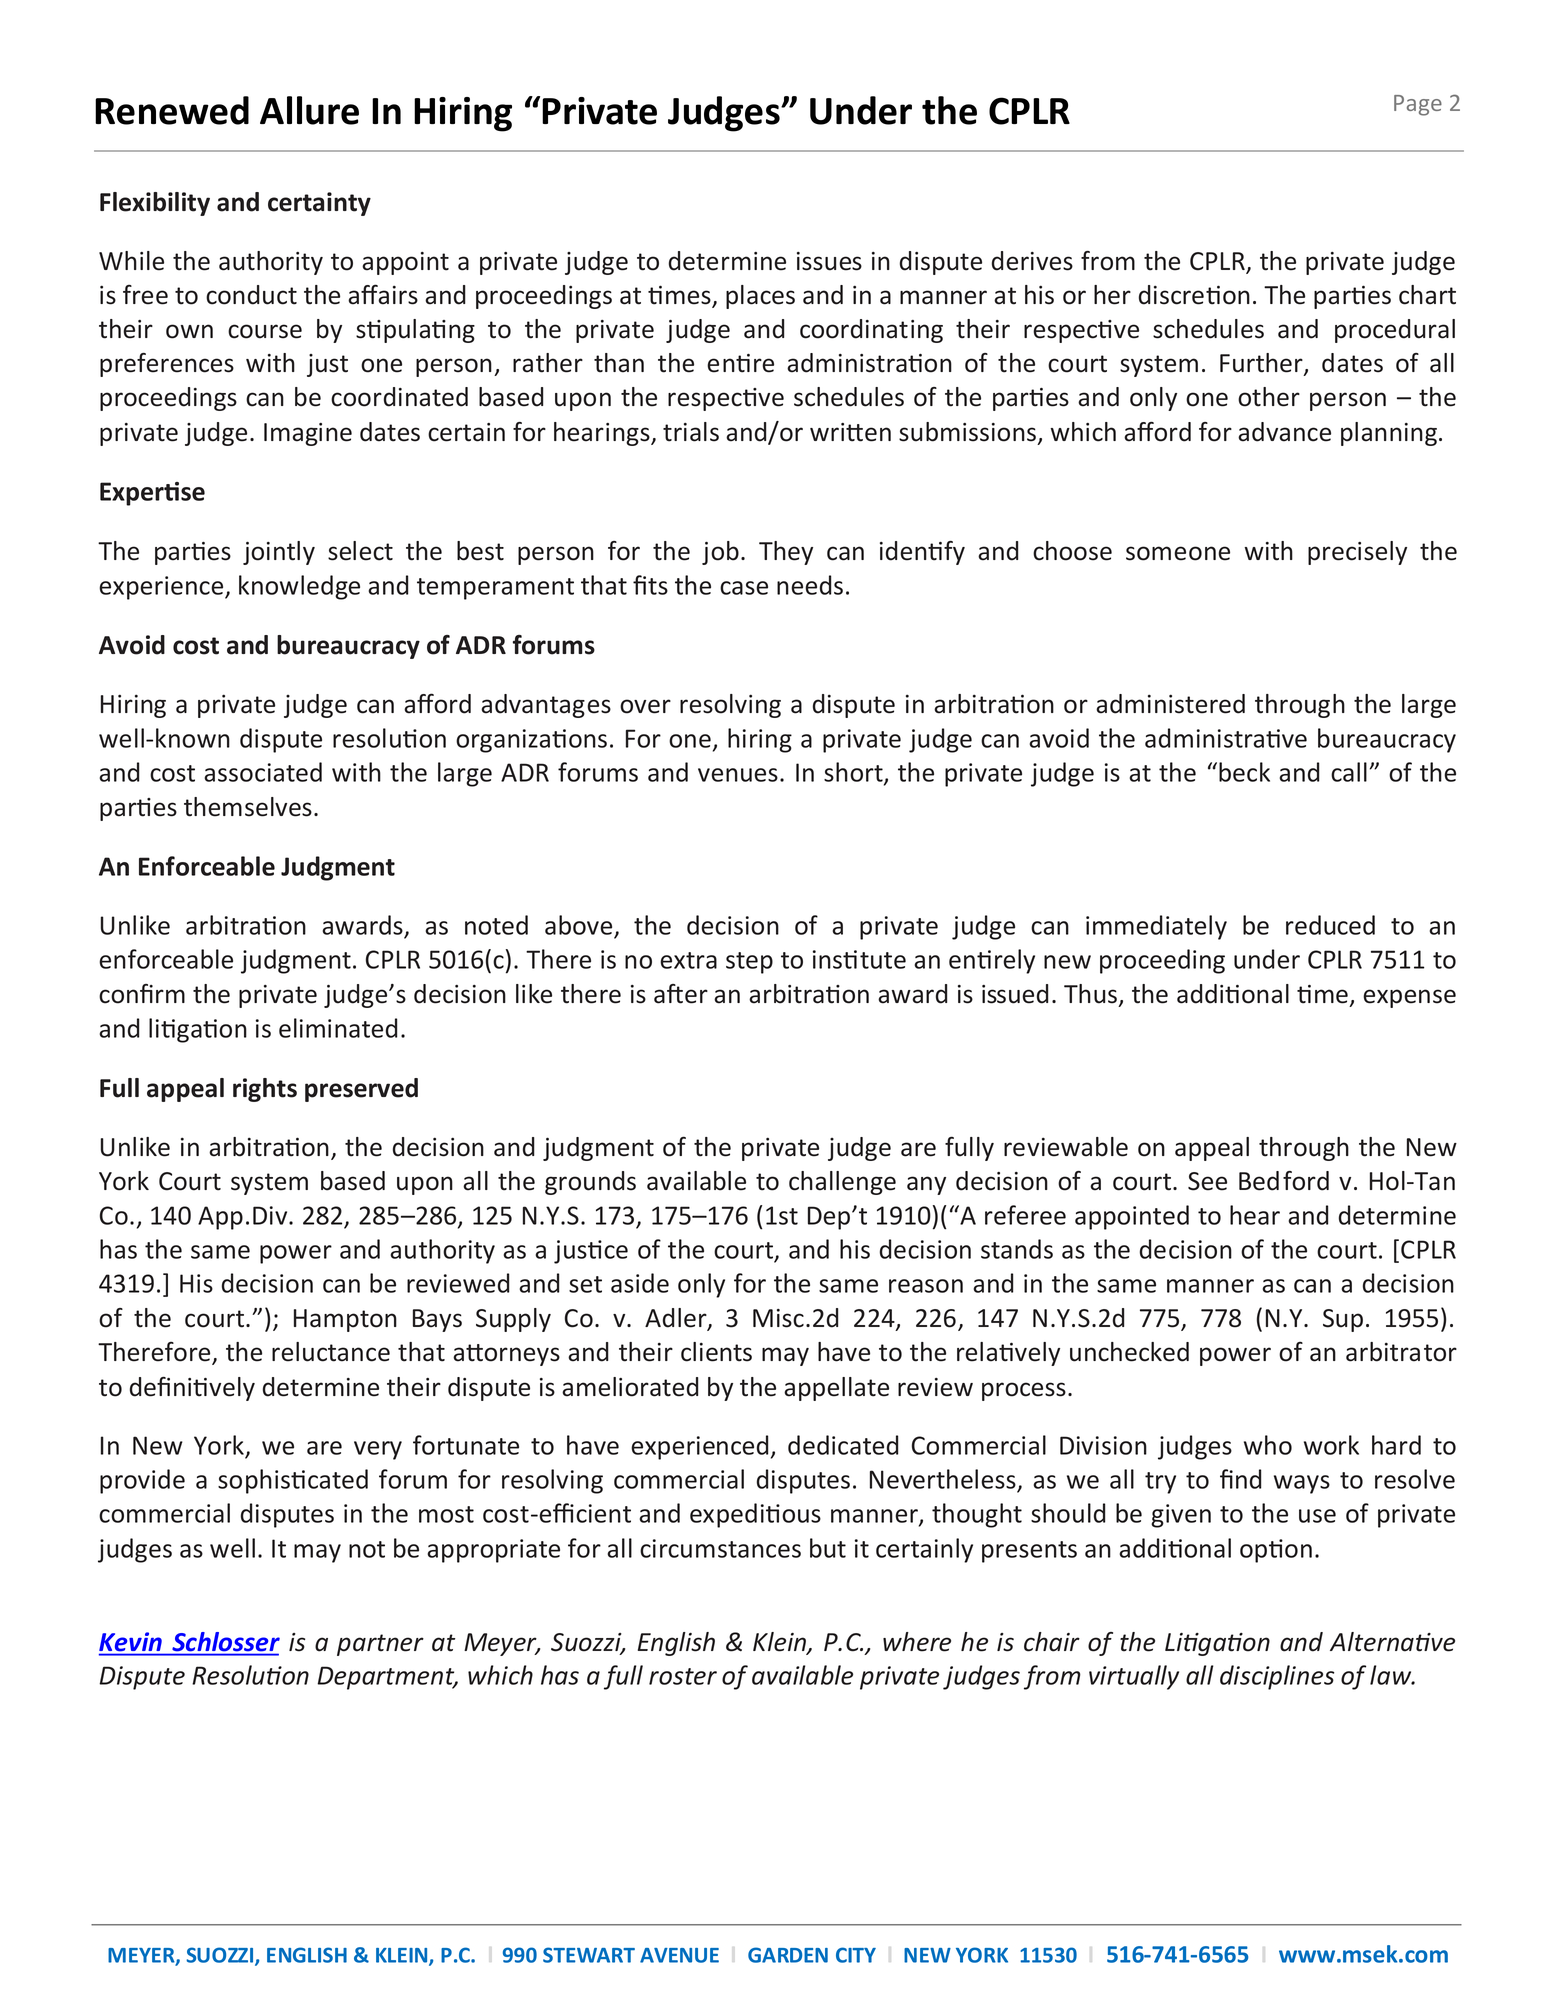  I want to click on Page, so click(1418, 105).
